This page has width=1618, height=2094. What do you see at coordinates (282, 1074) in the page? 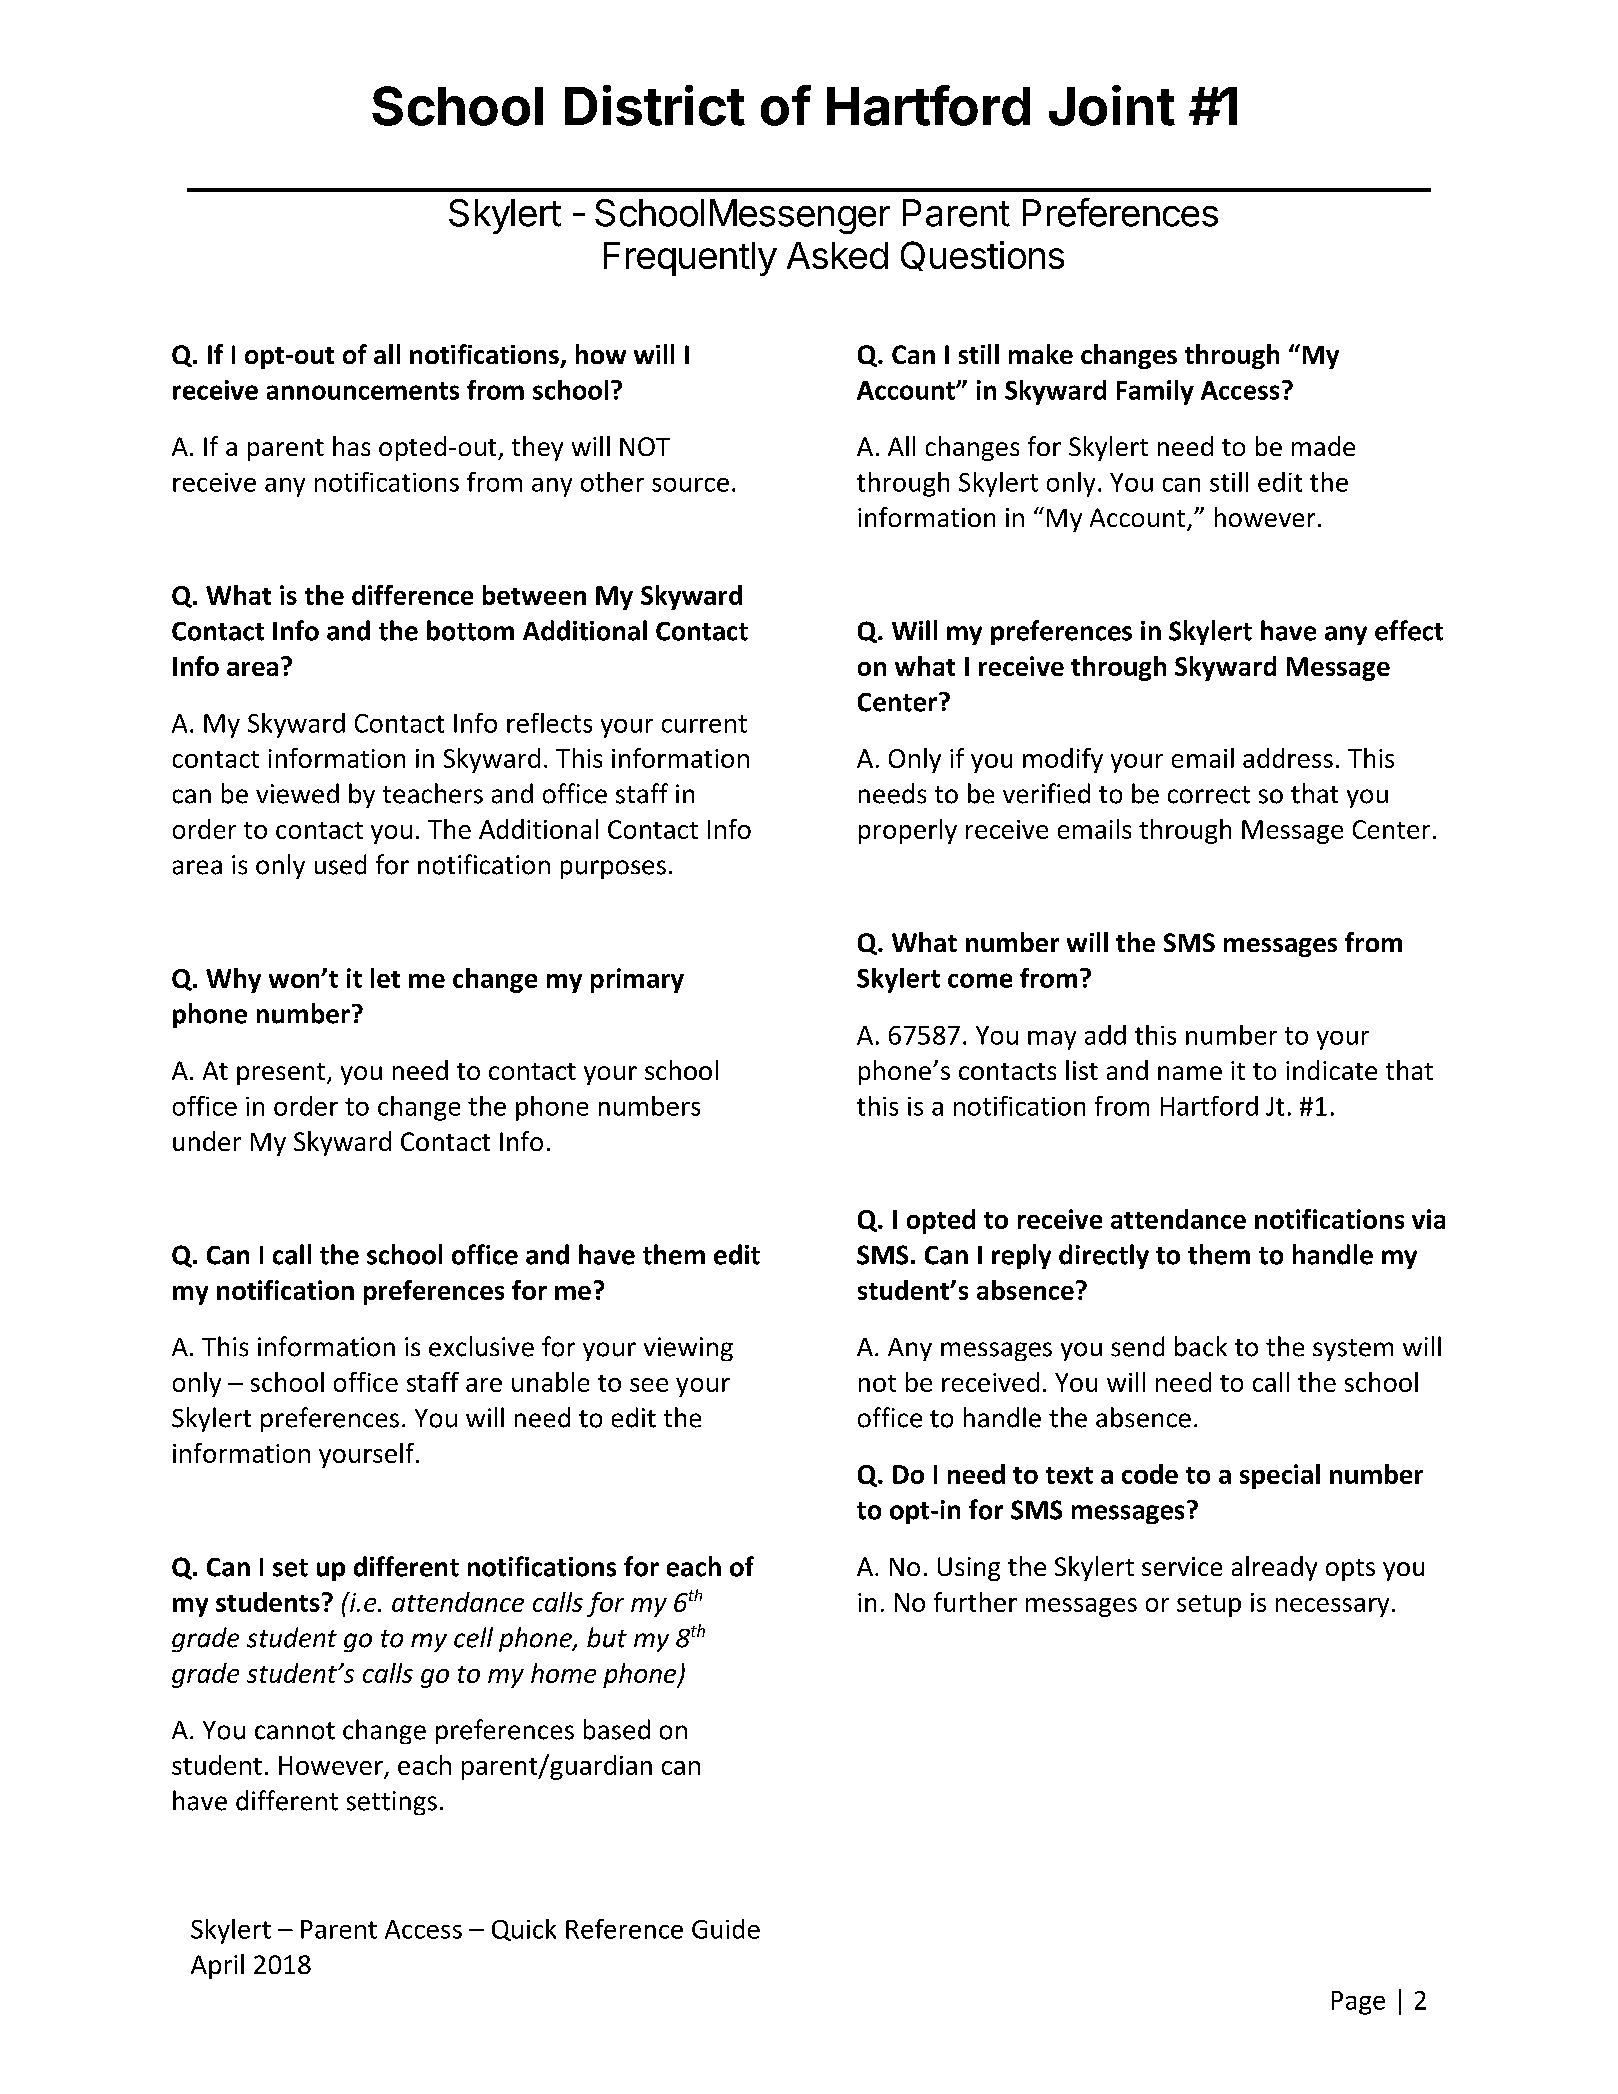
I see `present` at bounding box center [282, 1074].
